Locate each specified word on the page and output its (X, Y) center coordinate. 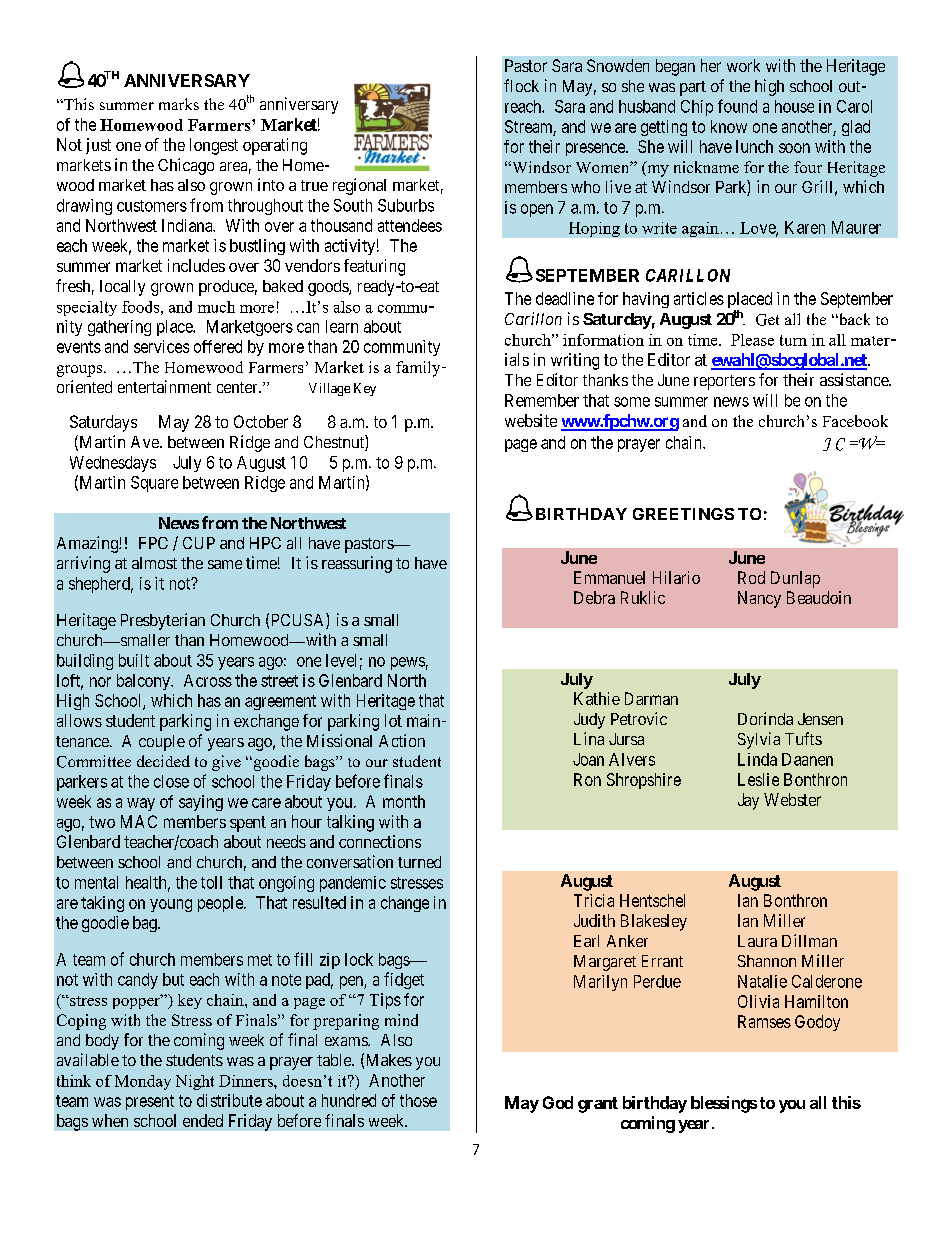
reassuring (357, 564)
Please (752, 340)
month (404, 801)
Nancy (759, 599)
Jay (748, 801)
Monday (143, 1082)
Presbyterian (163, 621)
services (161, 346)
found (737, 106)
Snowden (618, 65)
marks (179, 104)
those (418, 1100)
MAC (139, 821)
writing (575, 361)
